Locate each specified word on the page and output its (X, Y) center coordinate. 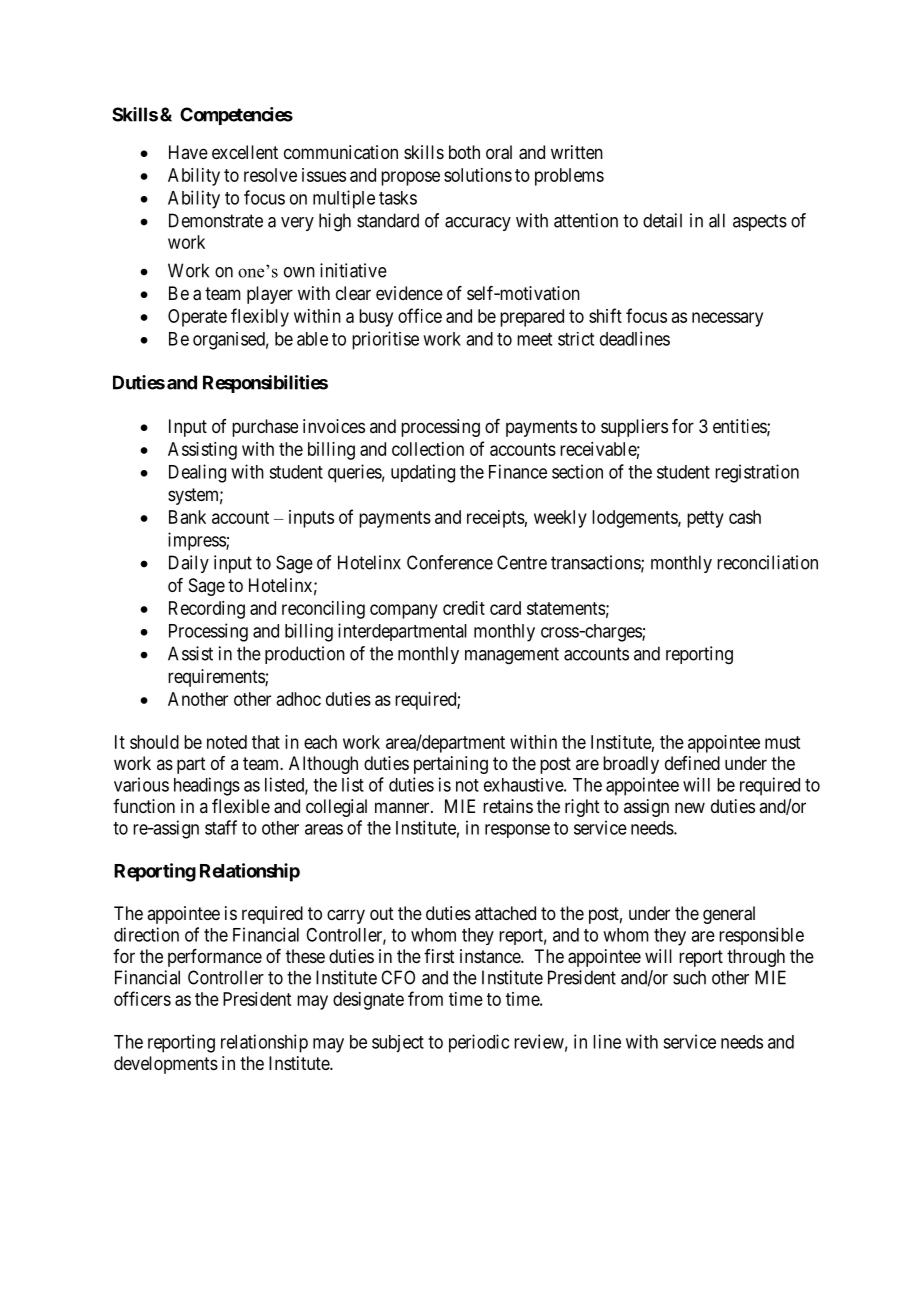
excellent (245, 152)
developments (166, 1065)
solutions (478, 175)
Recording (207, 610)
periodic (479, 1043)
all (717, 220)
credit (464, 608)
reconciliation (767, 562)
